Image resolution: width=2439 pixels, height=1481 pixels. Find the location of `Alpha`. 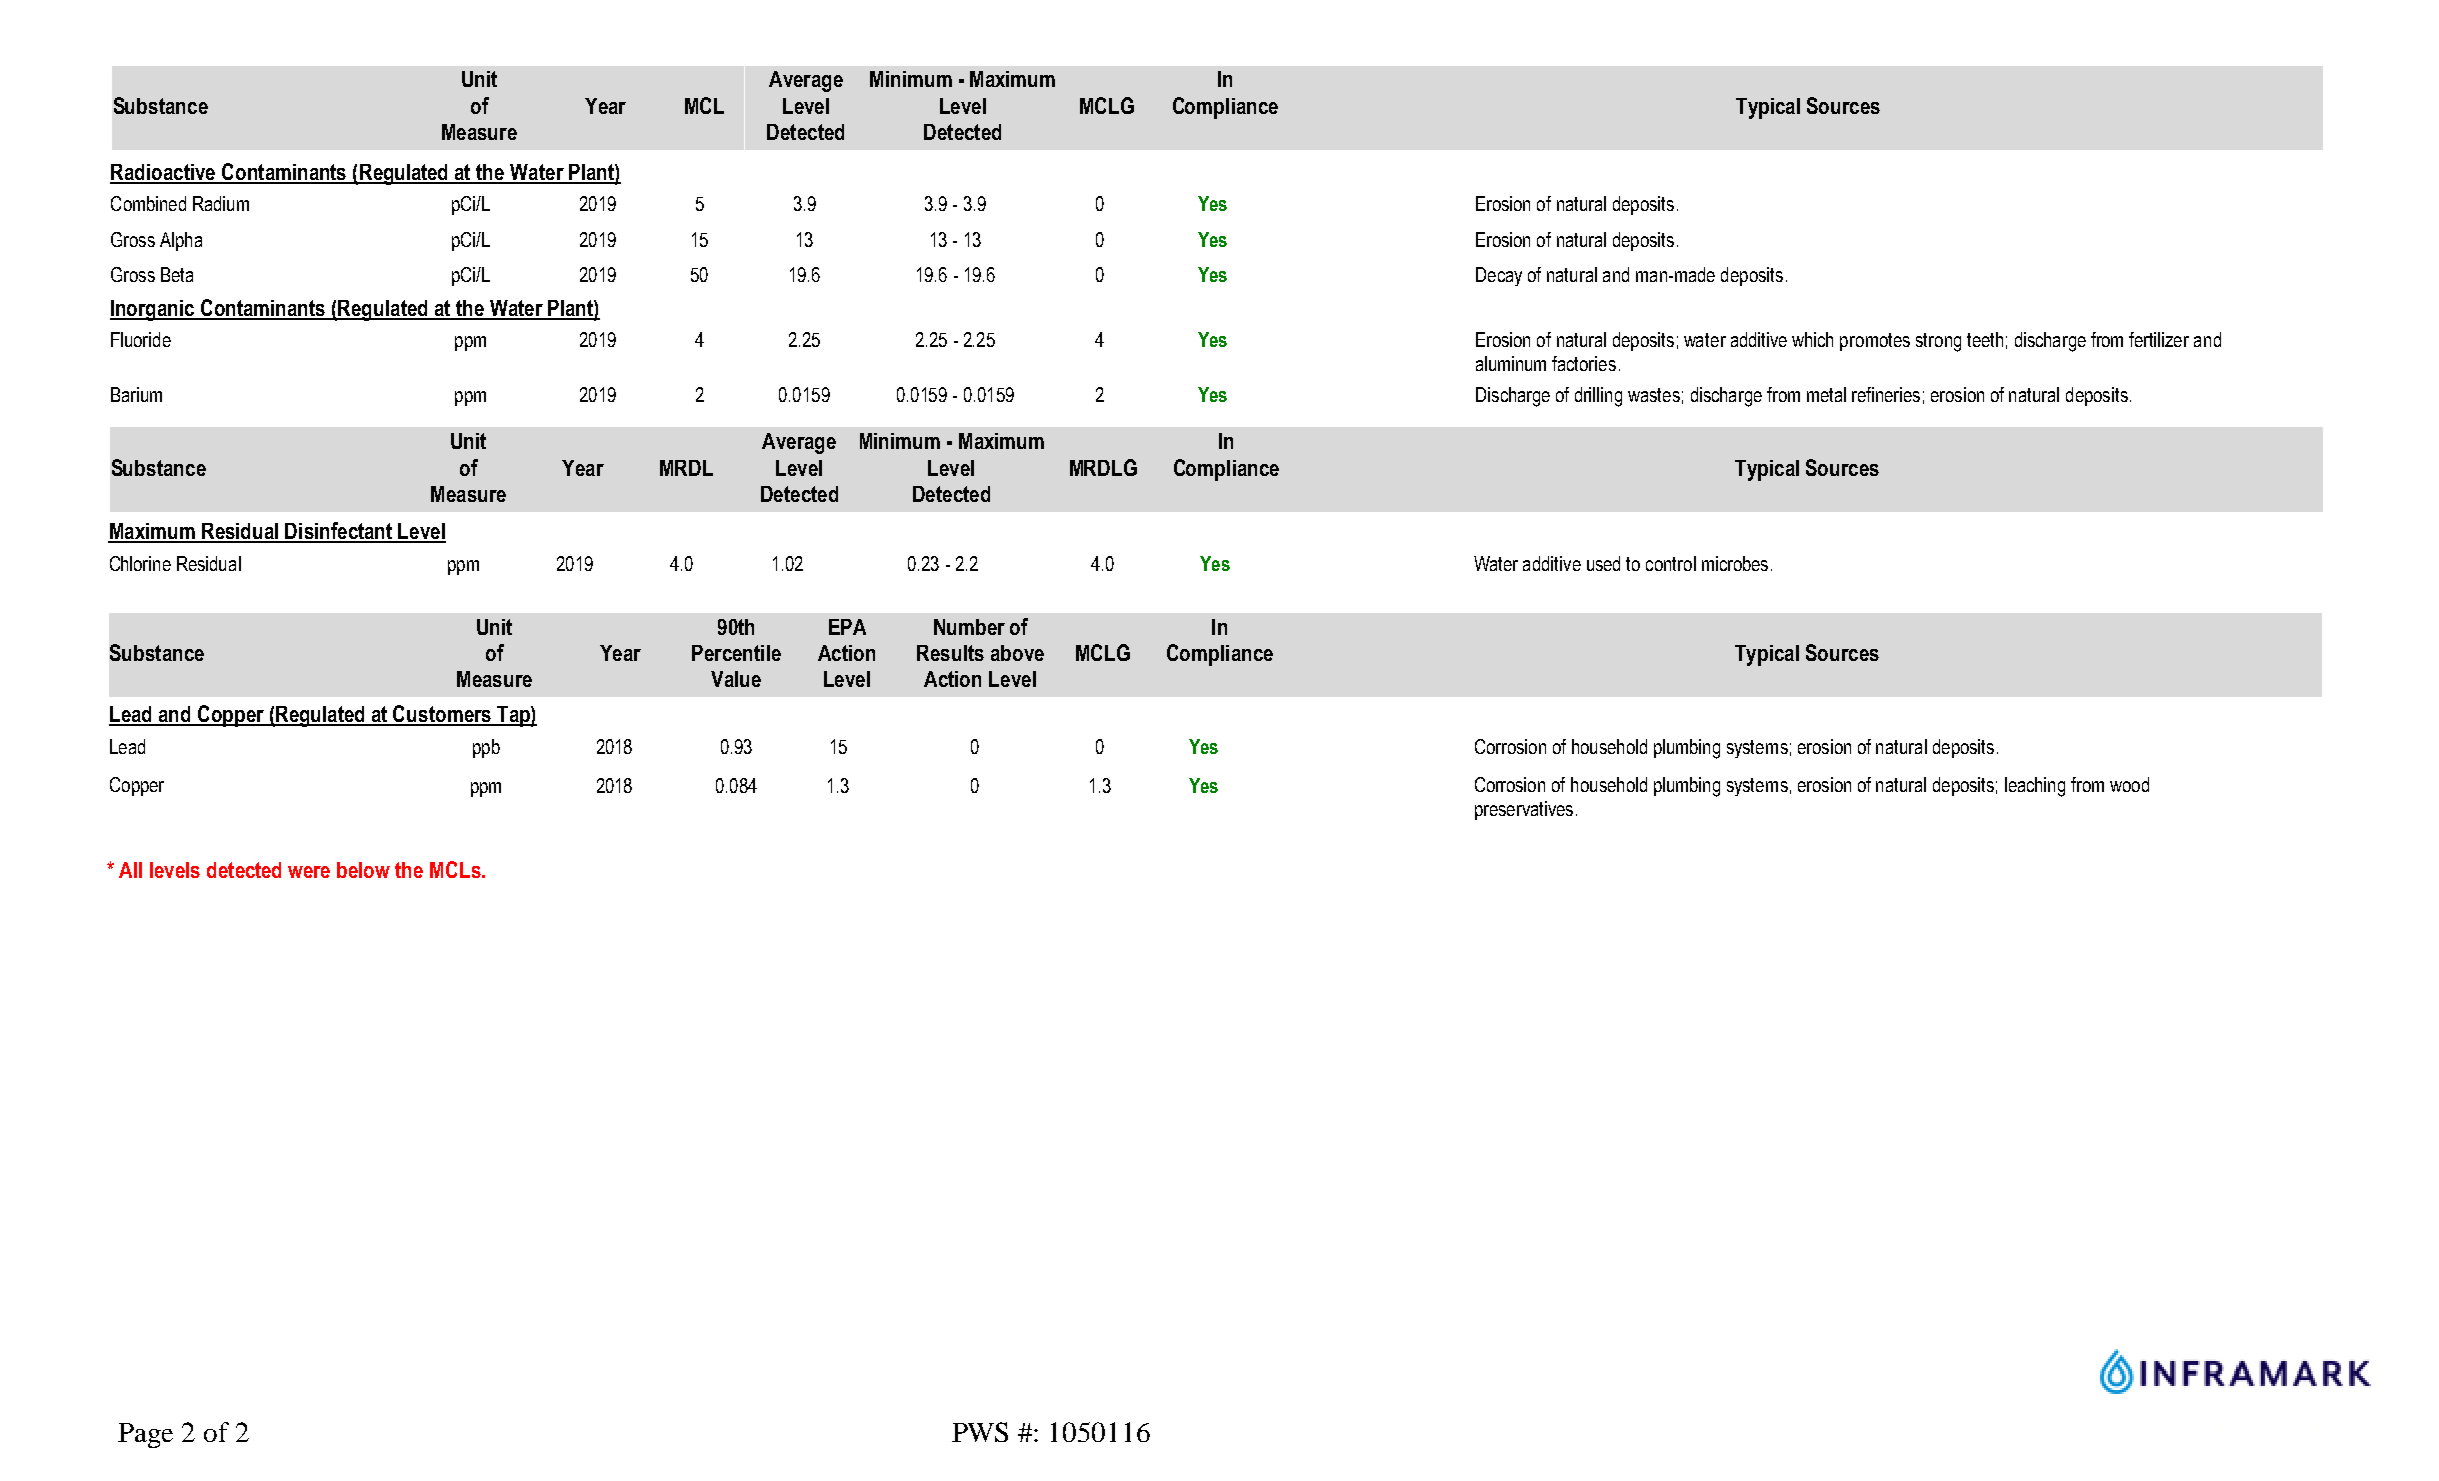

Alpha is located at coordinates (181, 241).
